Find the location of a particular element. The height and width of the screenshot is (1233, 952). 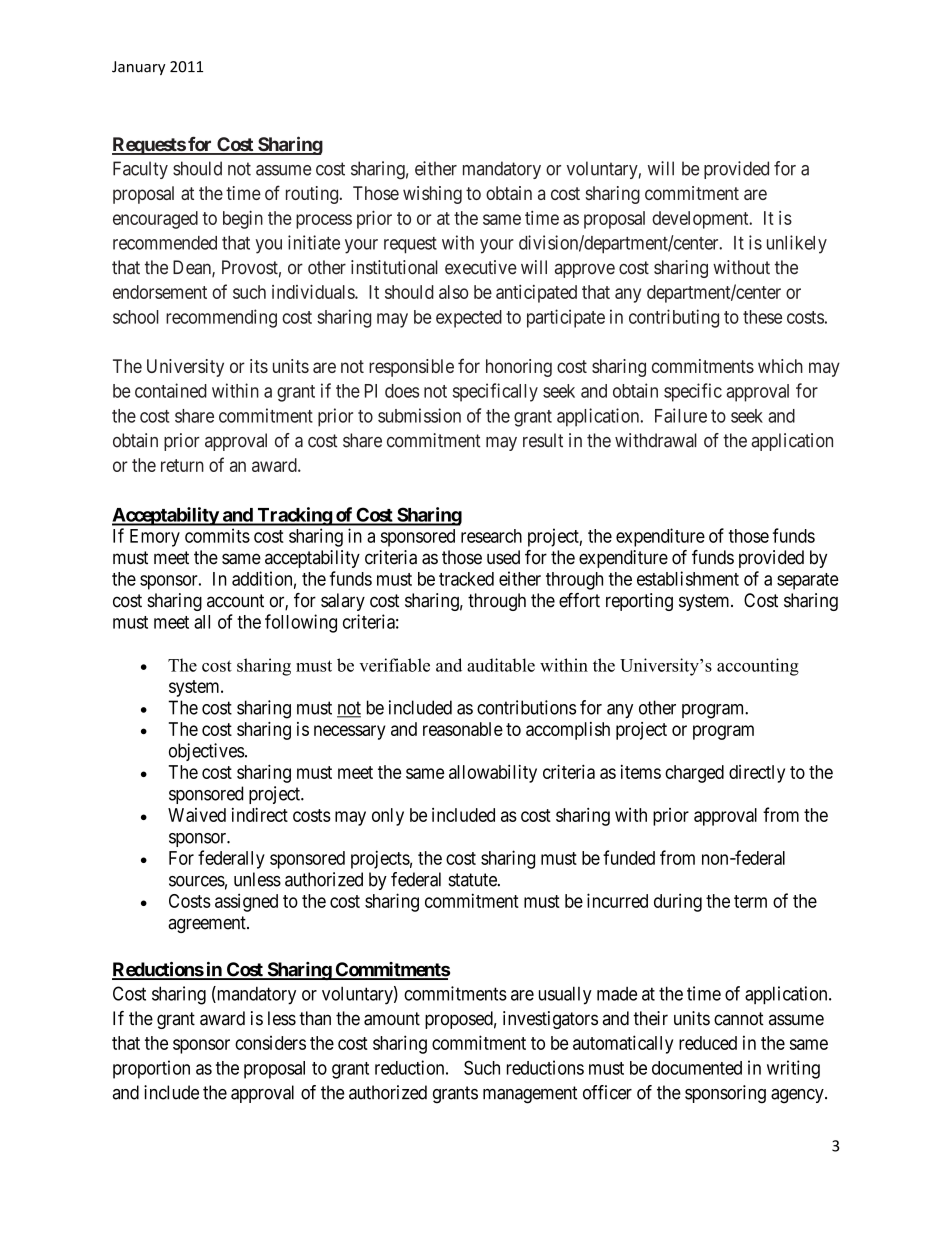

commits is located at coordinates (217, 535).
